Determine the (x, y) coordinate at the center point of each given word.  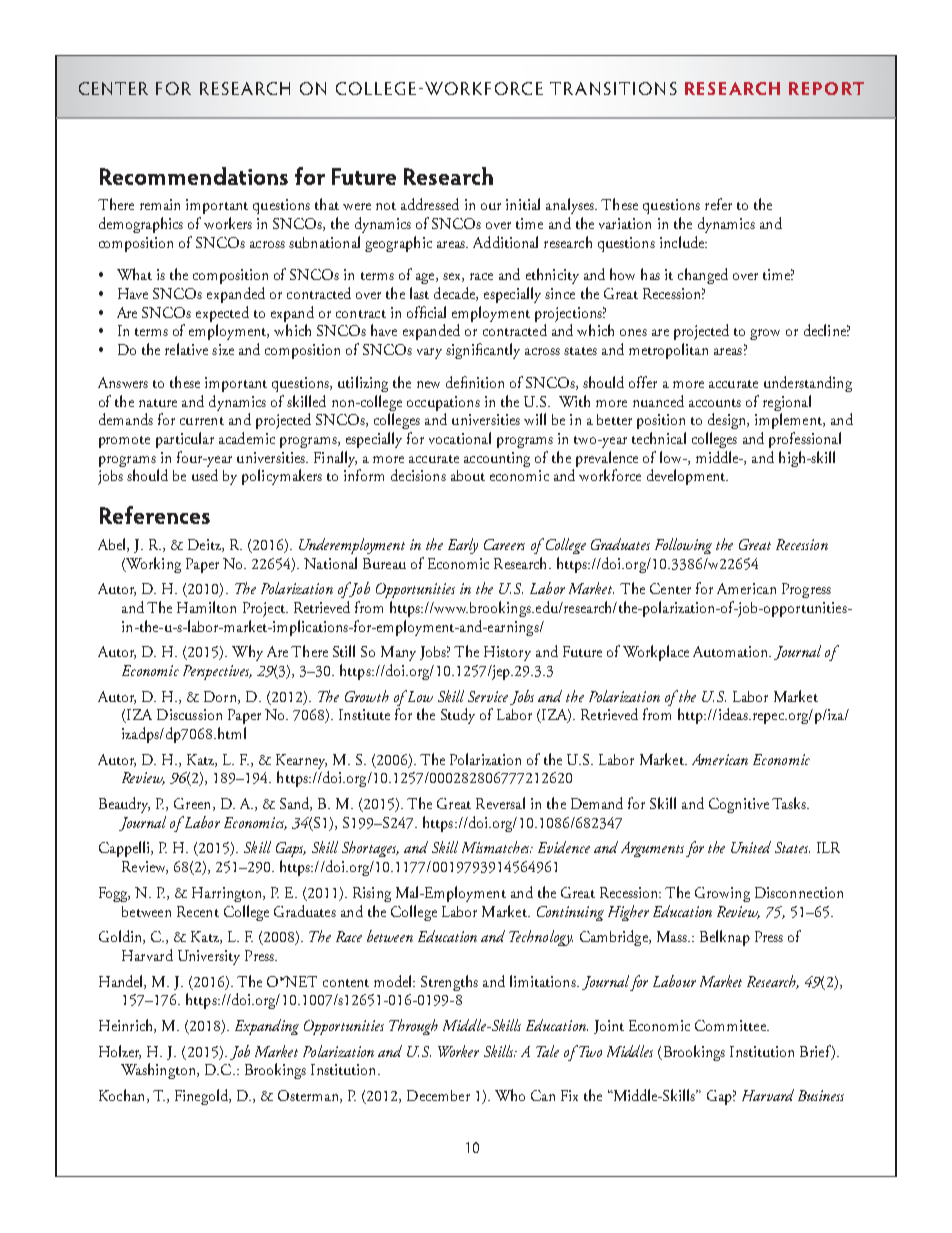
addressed (430, 204)
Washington (159, 1071)
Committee (731, 1025)
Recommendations (194, 176)
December (438, 1095)
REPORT (826, 88)
